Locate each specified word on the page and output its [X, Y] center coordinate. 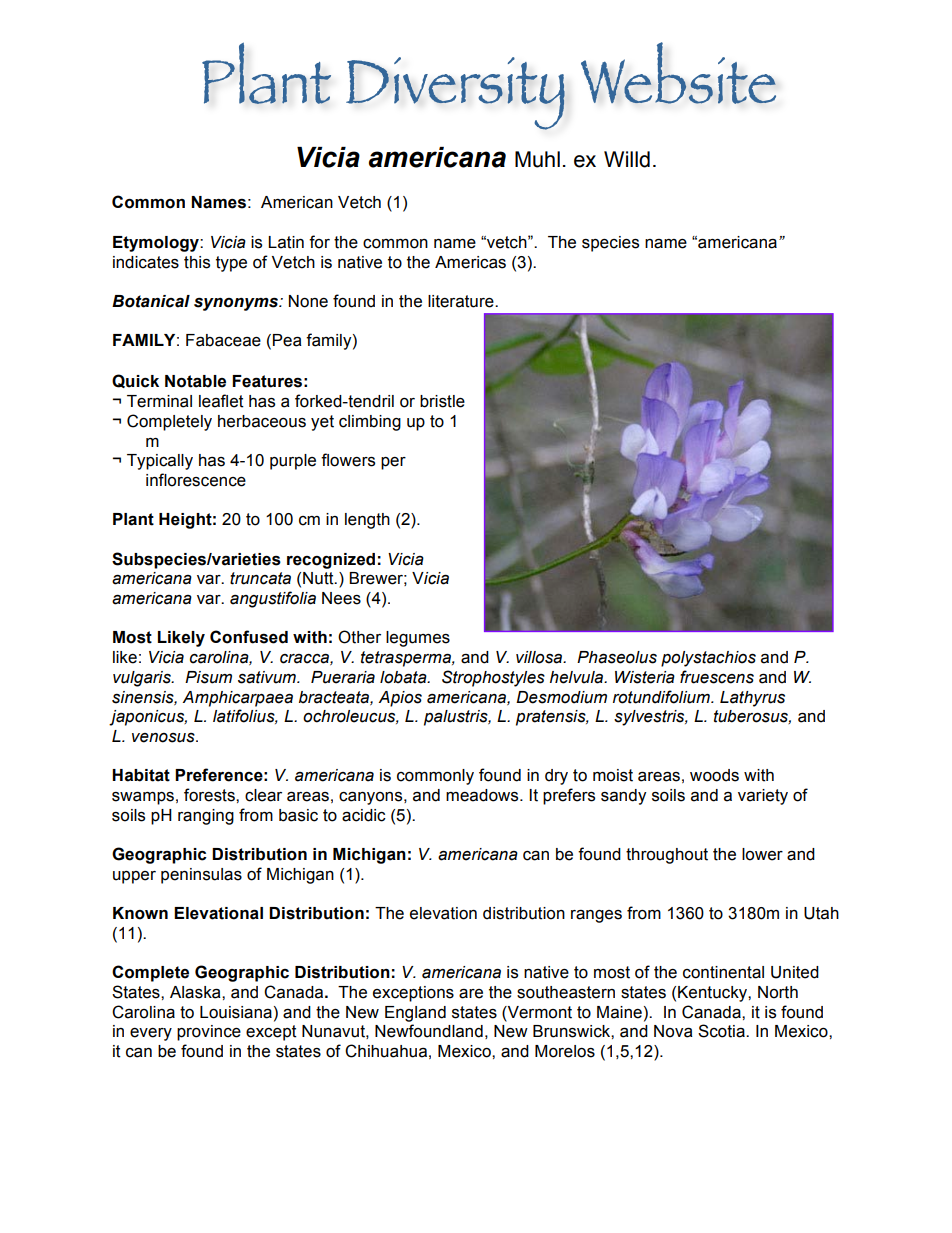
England [415, 1014]
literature [462, 301]
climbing [370, 423]
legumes [418, 639]
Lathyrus [752, 699]
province [209, 1033]
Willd [627, 159]
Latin [286, 242]
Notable [195, 381]
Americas [470, 262]
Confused [249, 637]
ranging [206, 817]
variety [763, 797]
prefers [569, 796]
